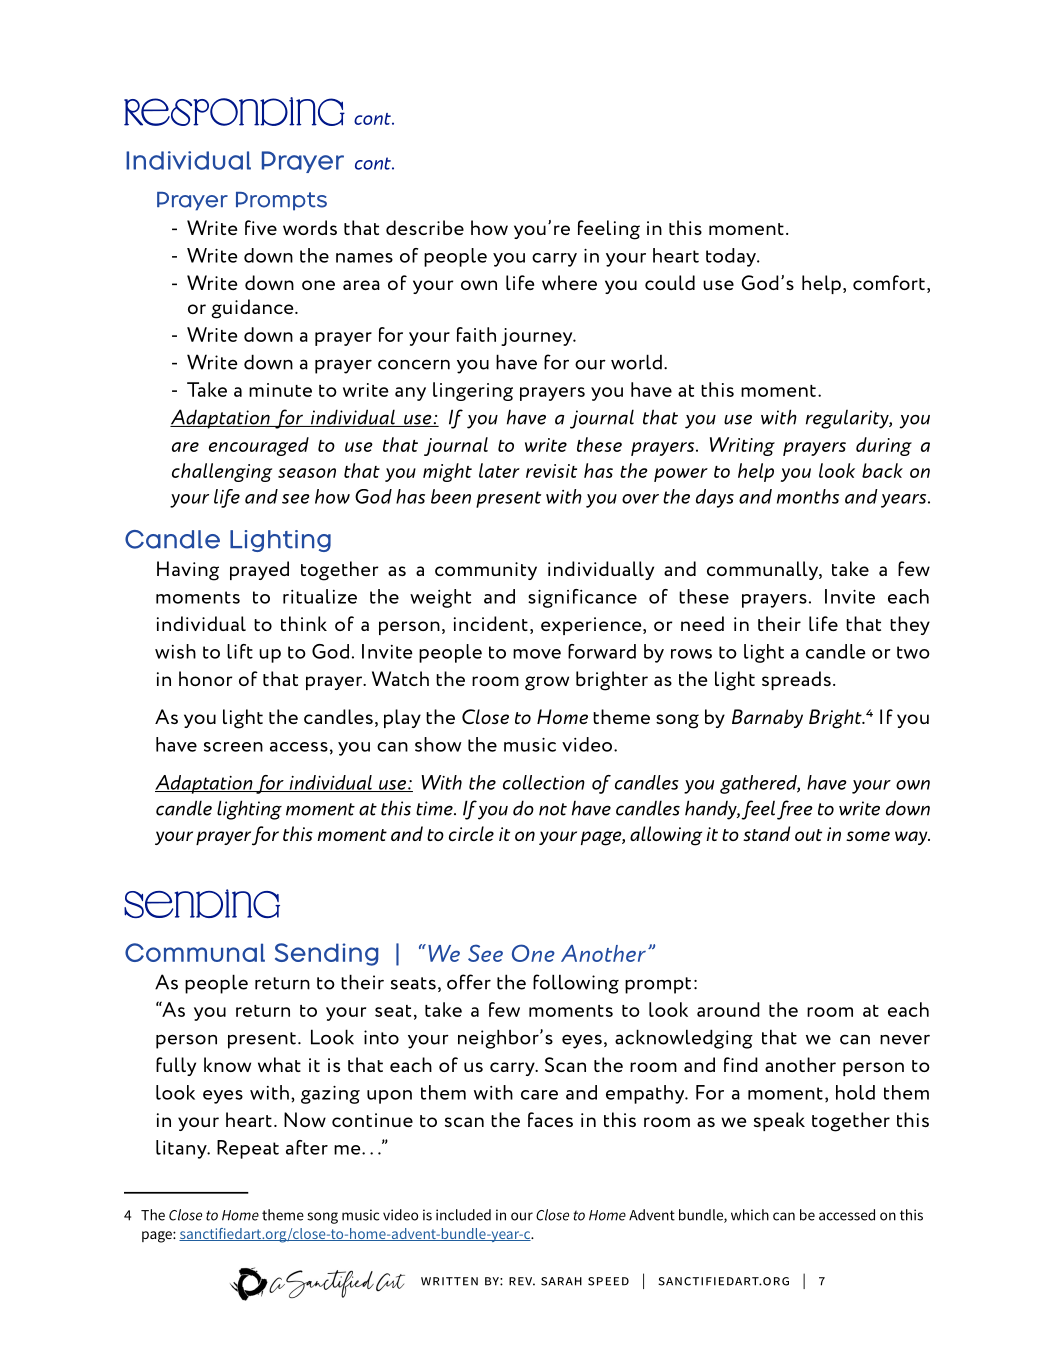 The width and height of the screenshot is (1054, 1364). What do you see at coordinates (808, 835) in the screenshot?
I see `out` at bounding box center [808, 835].
